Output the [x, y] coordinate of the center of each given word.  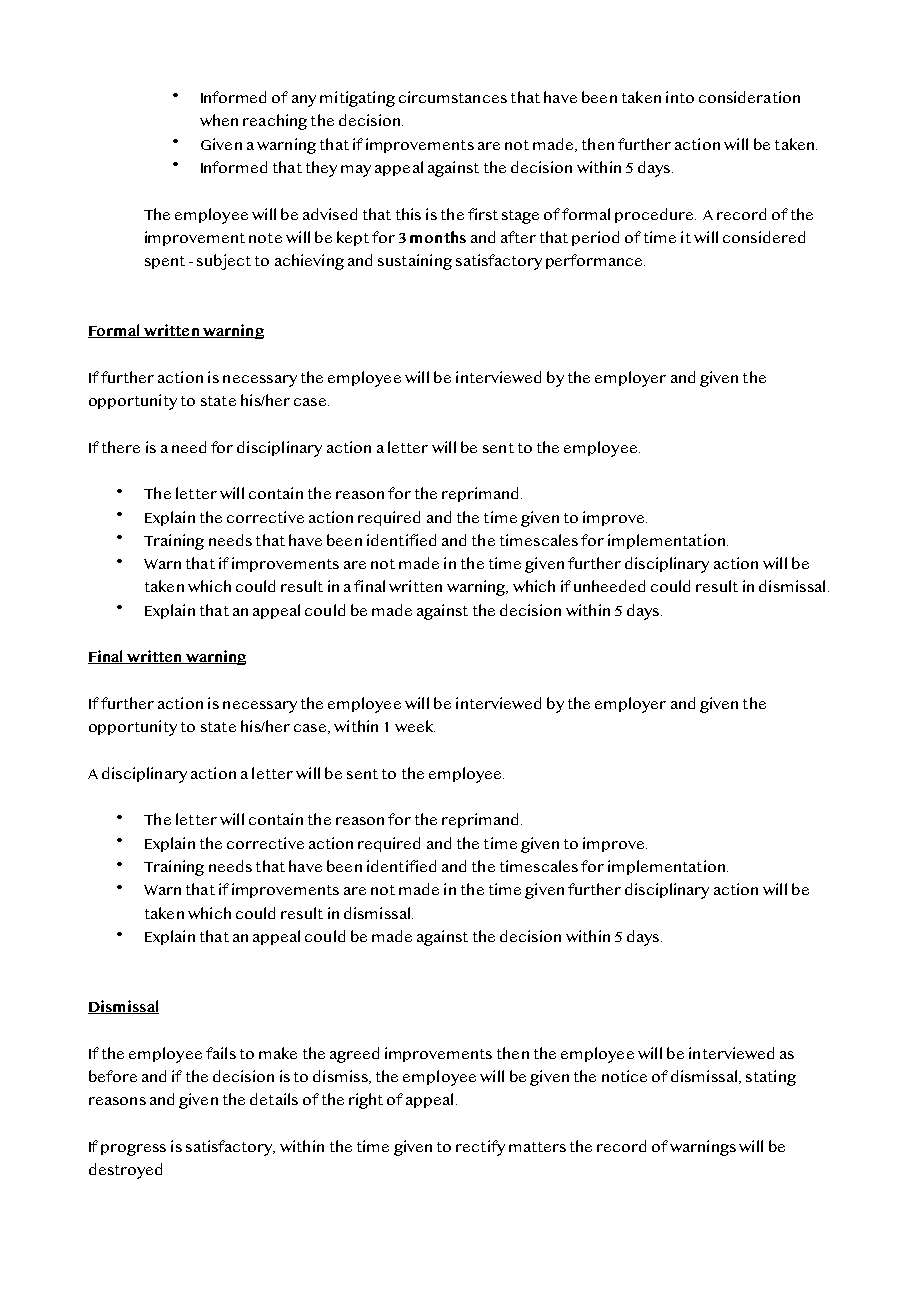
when [219, 120]
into [680, 97]
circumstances [453, 97]
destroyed [125, 1171]
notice [624, 1076]
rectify [480, 1148]
